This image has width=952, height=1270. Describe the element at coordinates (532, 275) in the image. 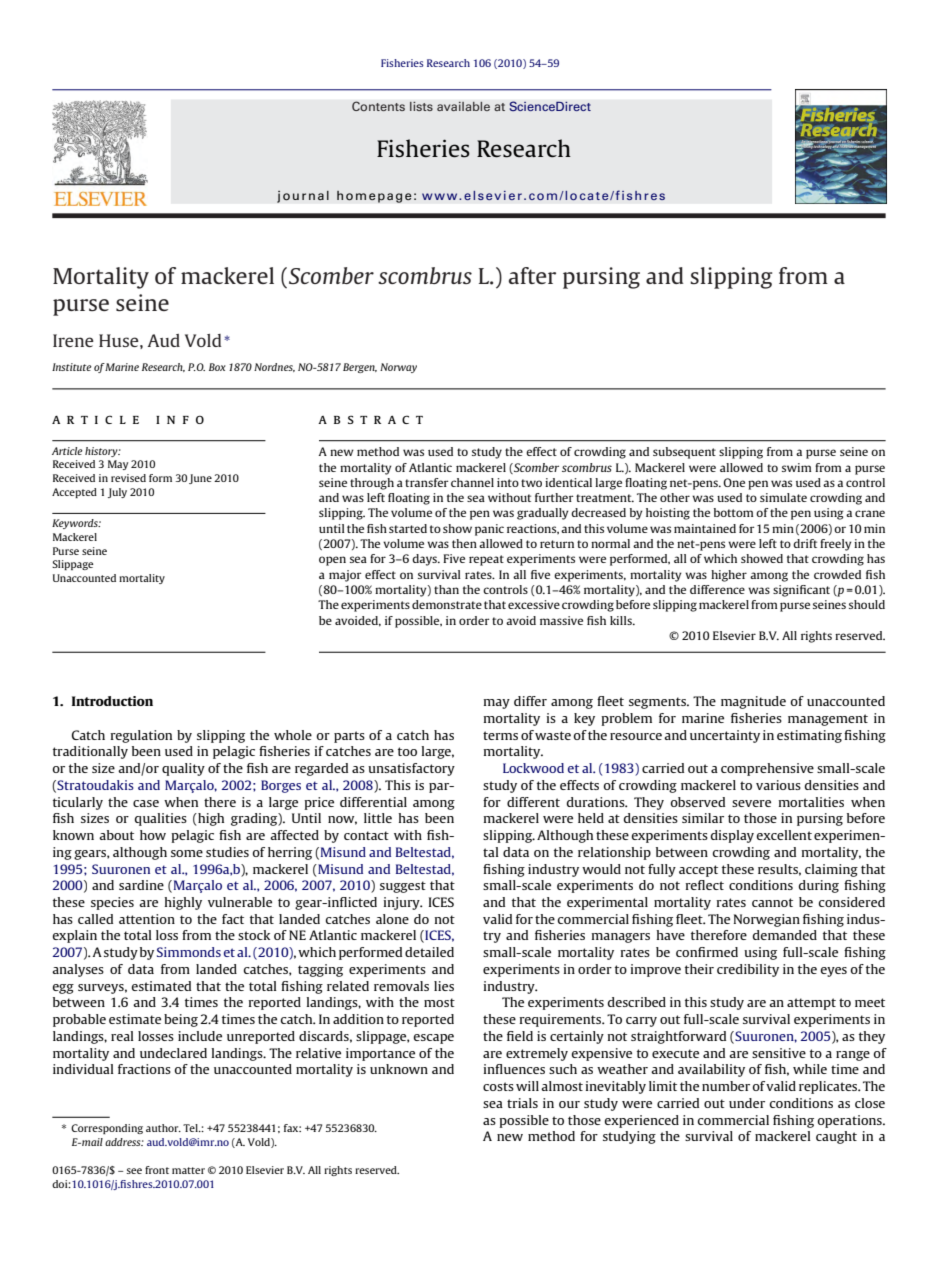

I see `after` at that location.
